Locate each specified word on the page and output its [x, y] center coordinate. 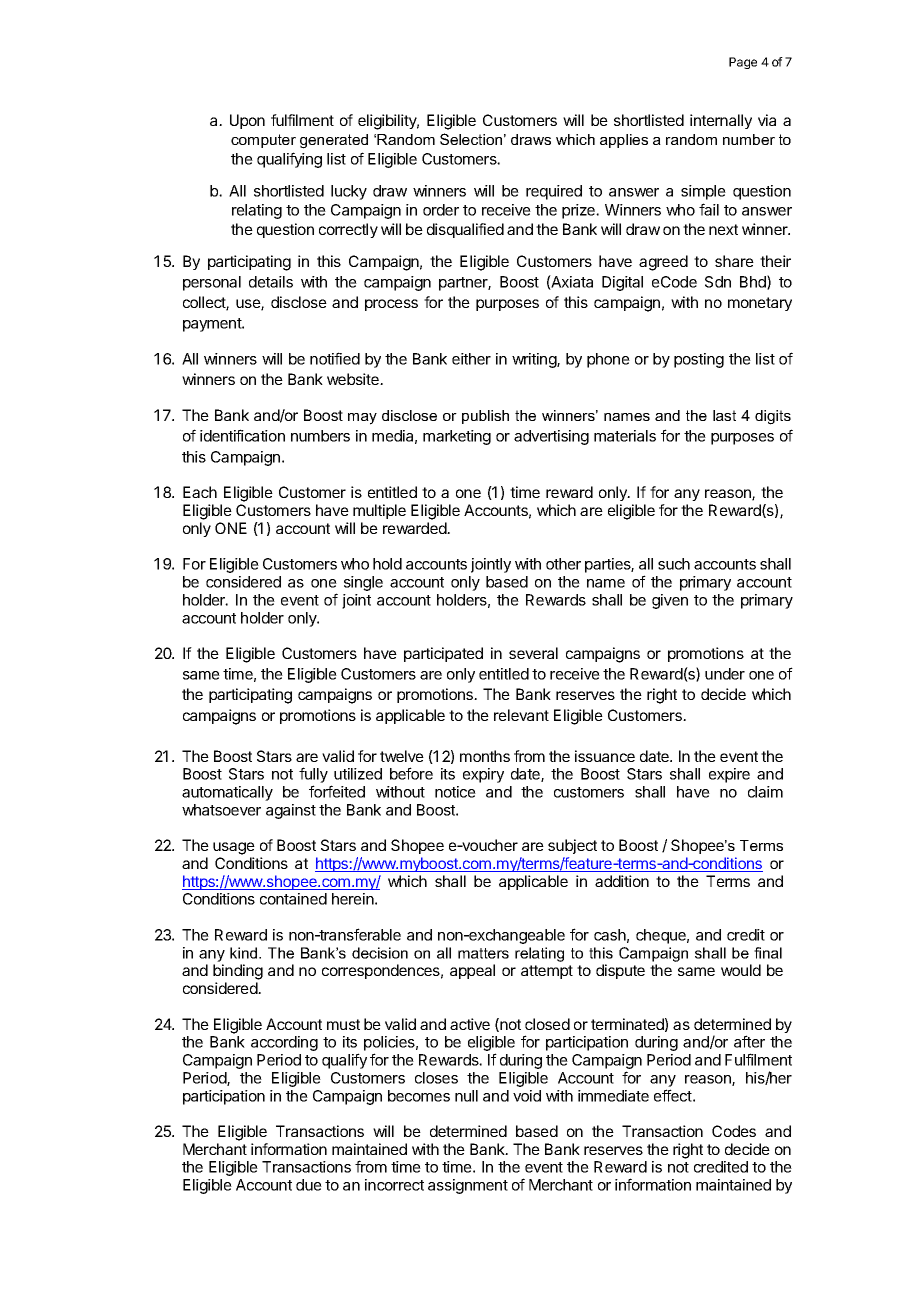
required [554, 192]
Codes [734, 1131]
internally [721, 121]
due [309, 1185]
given [670, 601]
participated [443, 654]
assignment [468, 1186]
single [363, 583]
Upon [247, 121]
